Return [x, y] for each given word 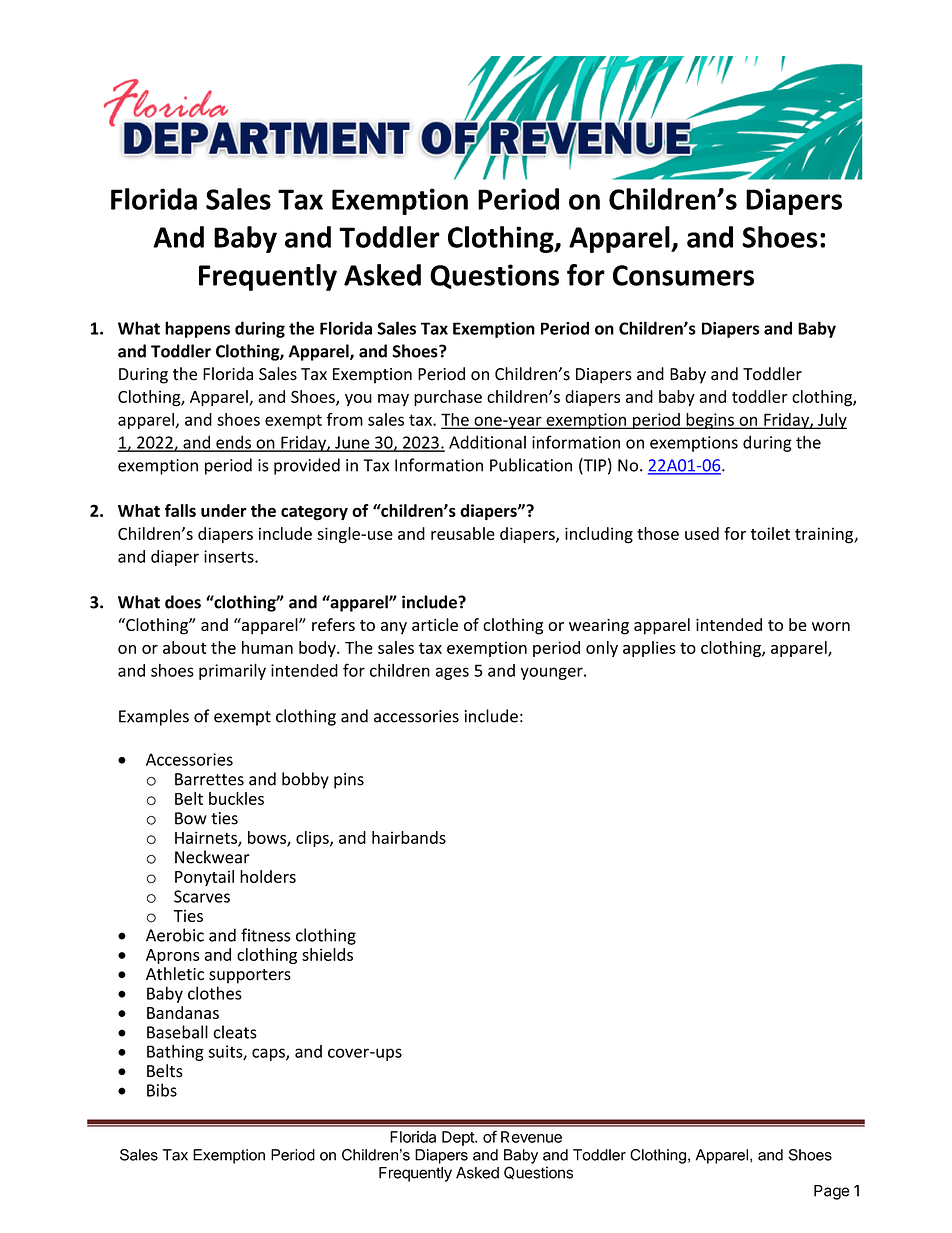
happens [197, 329]
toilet [770, 533]
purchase [448, 398]
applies [649, 649]
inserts [230, 556]
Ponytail [204, 878]
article [435, 624]
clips [313, 839]
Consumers [683, 275]
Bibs [162, 1090]
